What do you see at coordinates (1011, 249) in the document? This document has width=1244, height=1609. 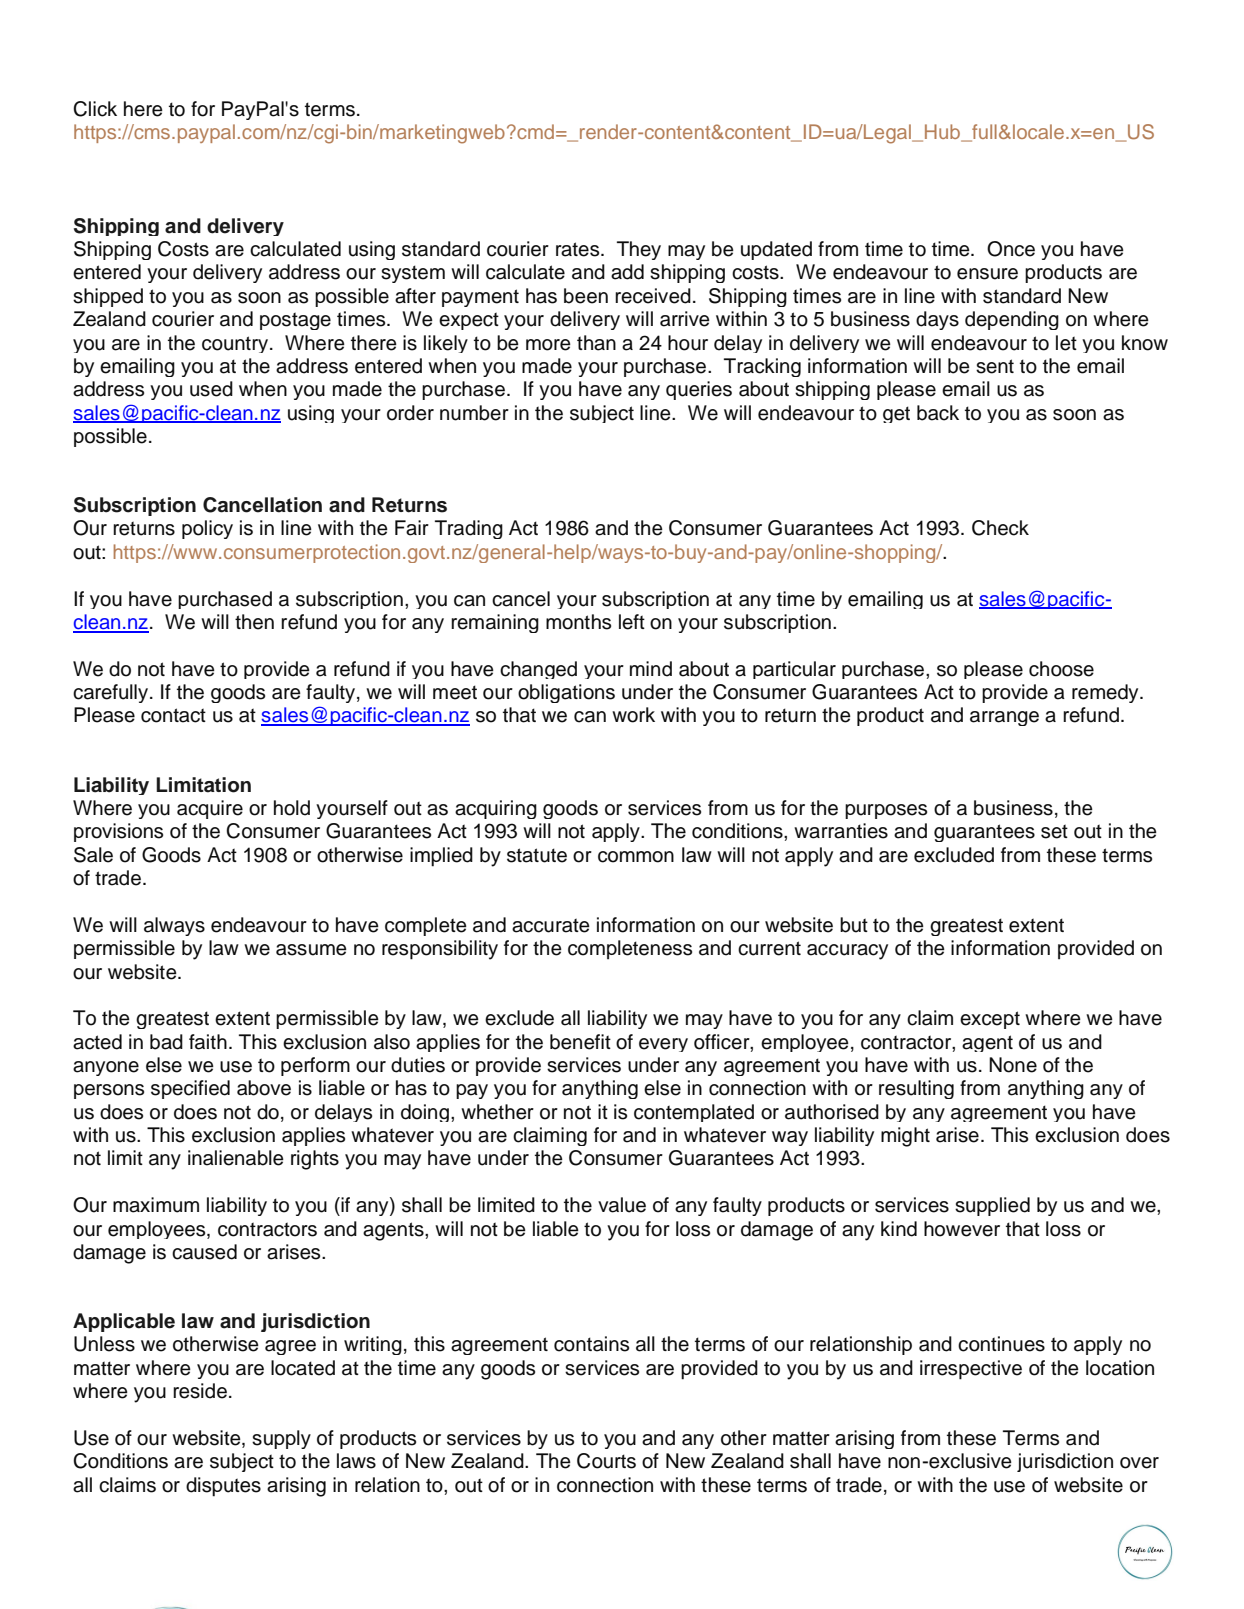 I see `Once` at bounding box center [1011, 249].
